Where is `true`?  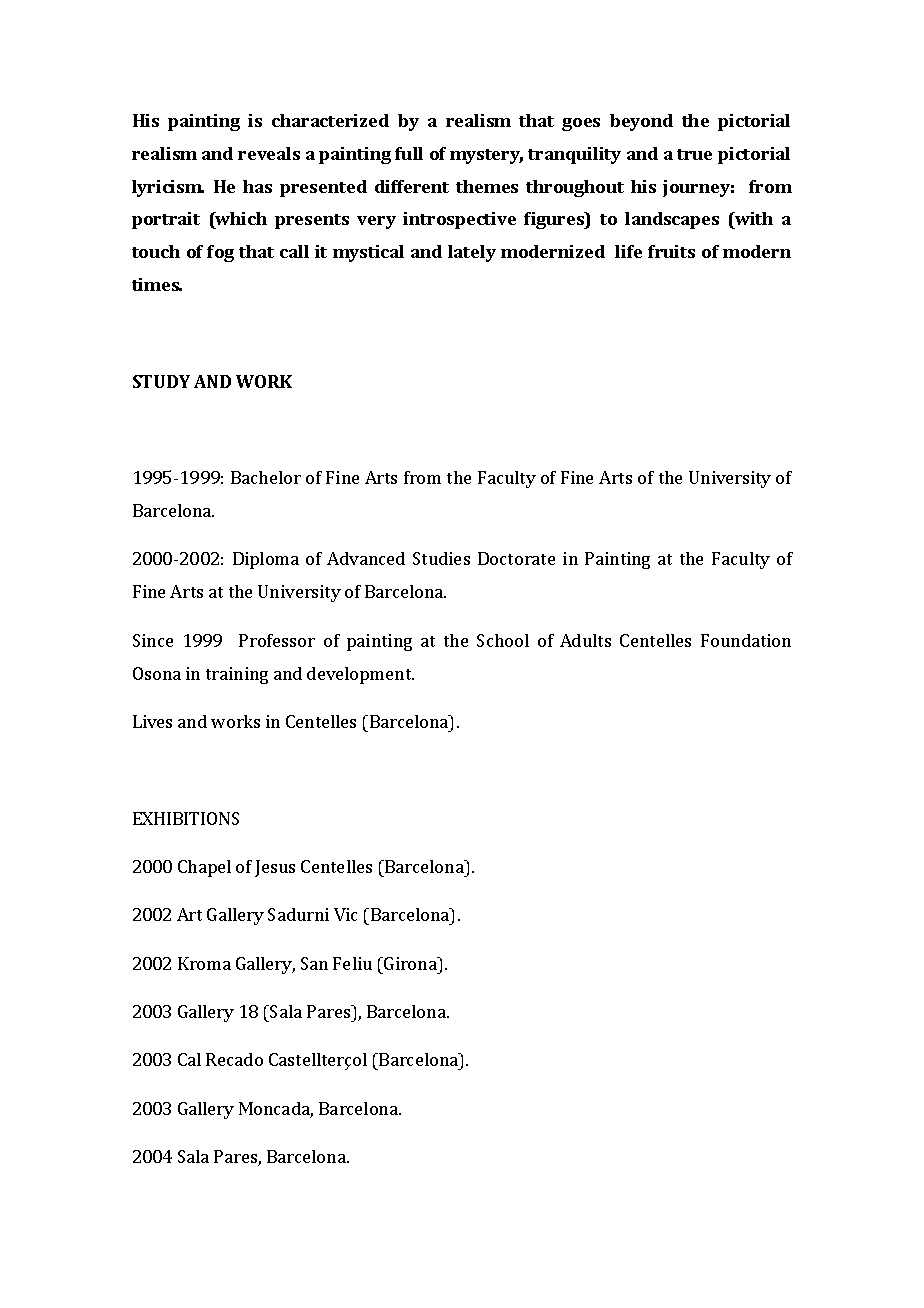 true is located at coordinates (694, 154).
